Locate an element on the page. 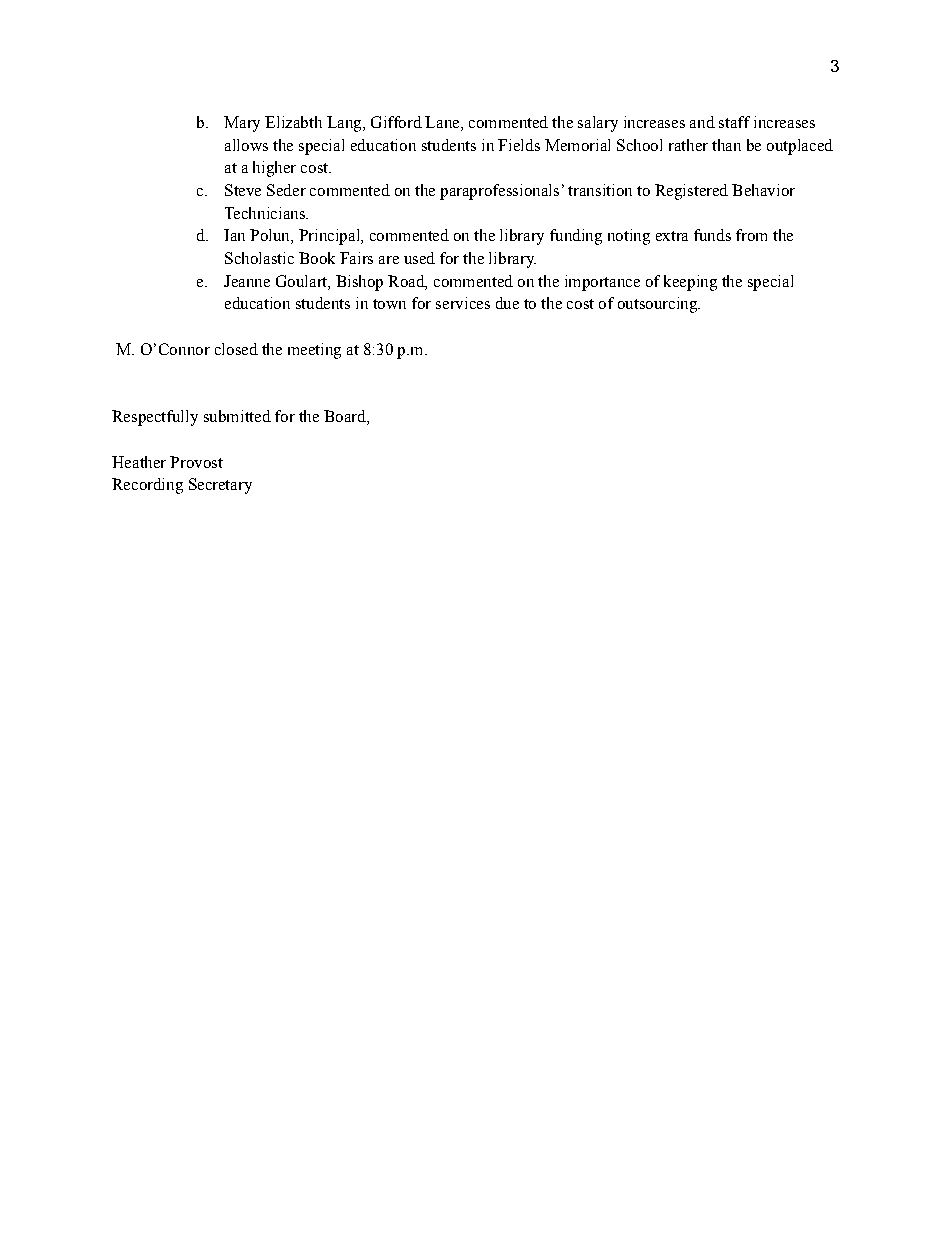 This image has width=952, height=1233. Jeanne is located at coordinates (247, 281).
